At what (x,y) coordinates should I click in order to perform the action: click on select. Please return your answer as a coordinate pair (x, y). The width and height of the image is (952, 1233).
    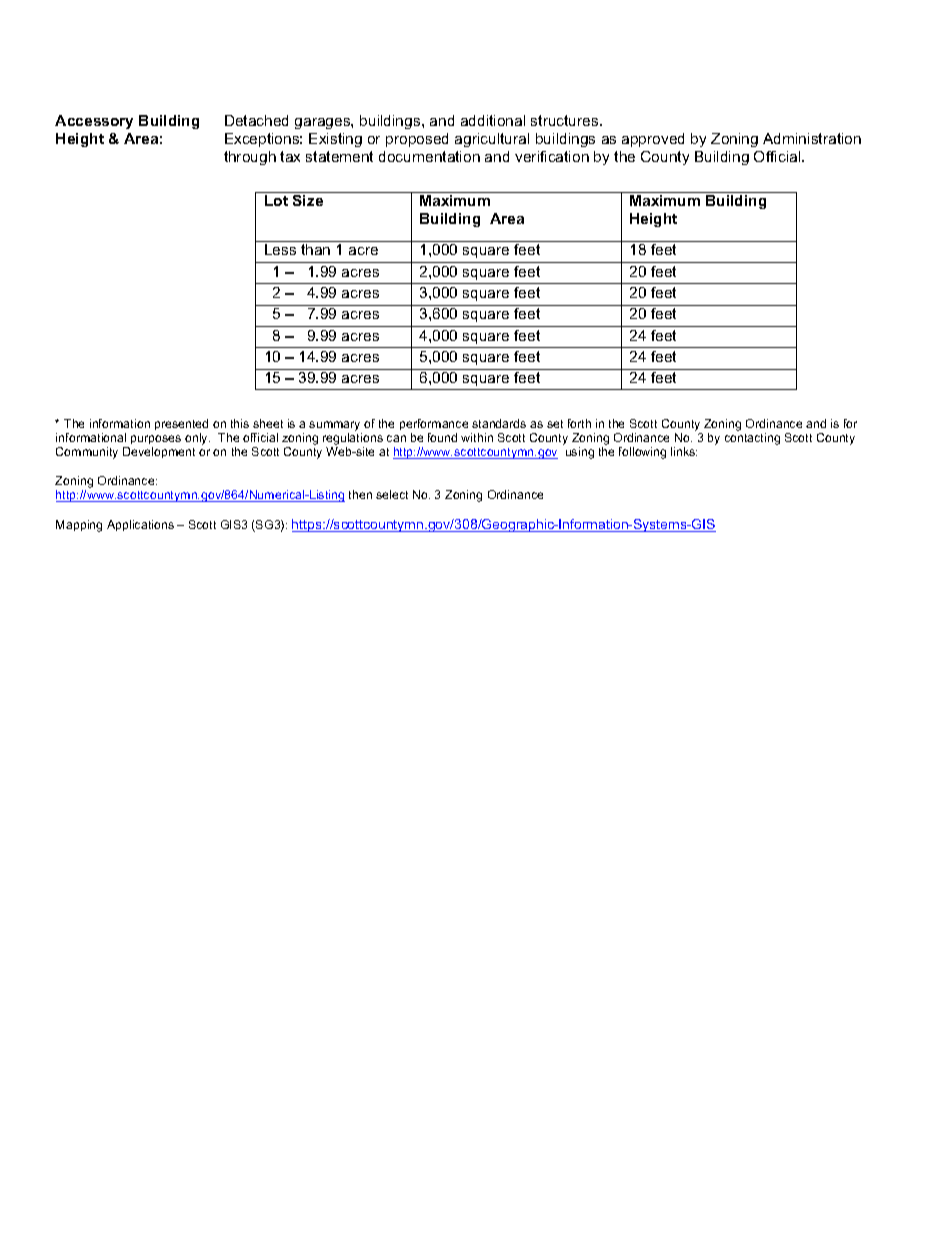
    Looking at the image, I should click on (392, 494).
